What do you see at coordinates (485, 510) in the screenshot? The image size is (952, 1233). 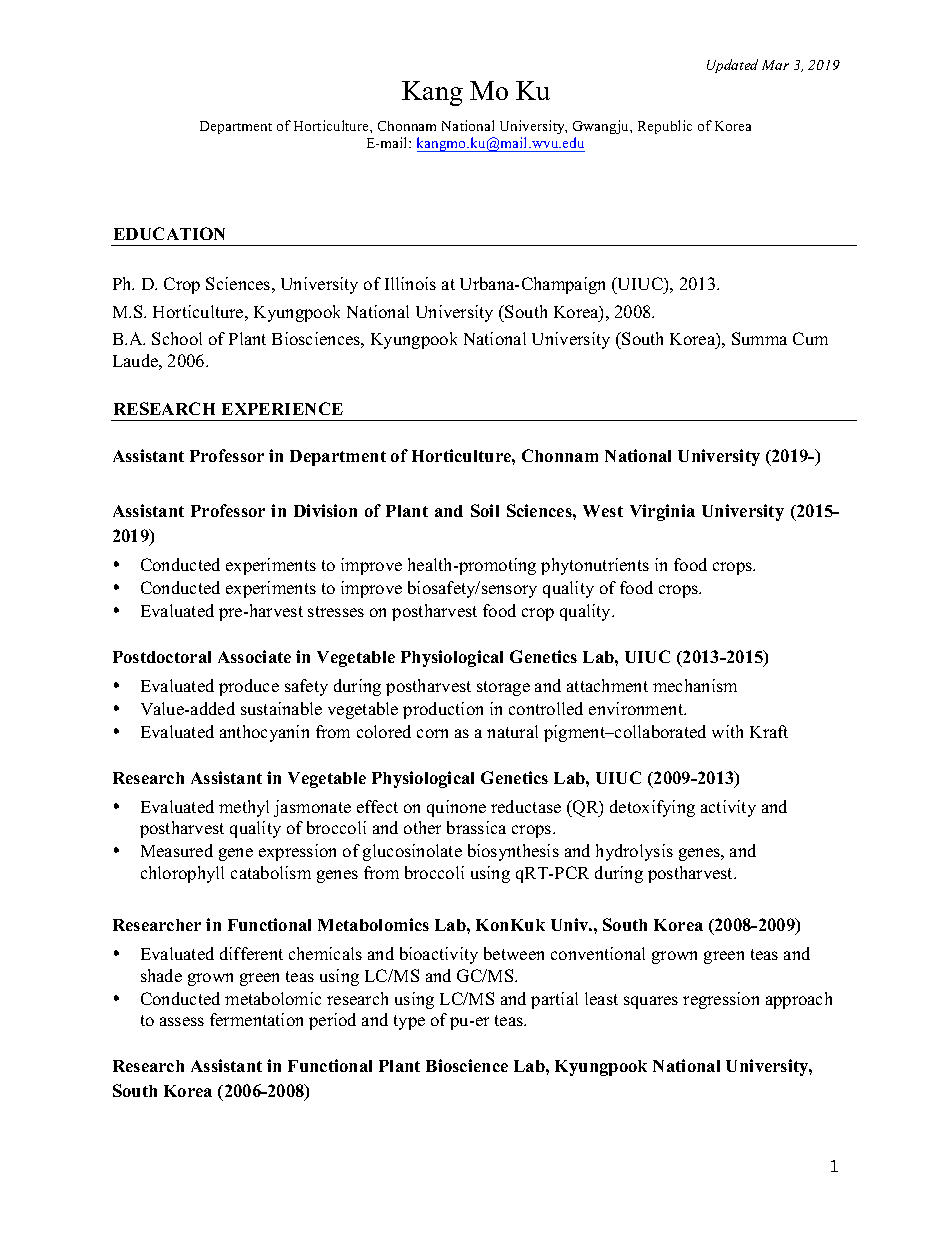 I see `Soil` at bounding box center [485, 510].
